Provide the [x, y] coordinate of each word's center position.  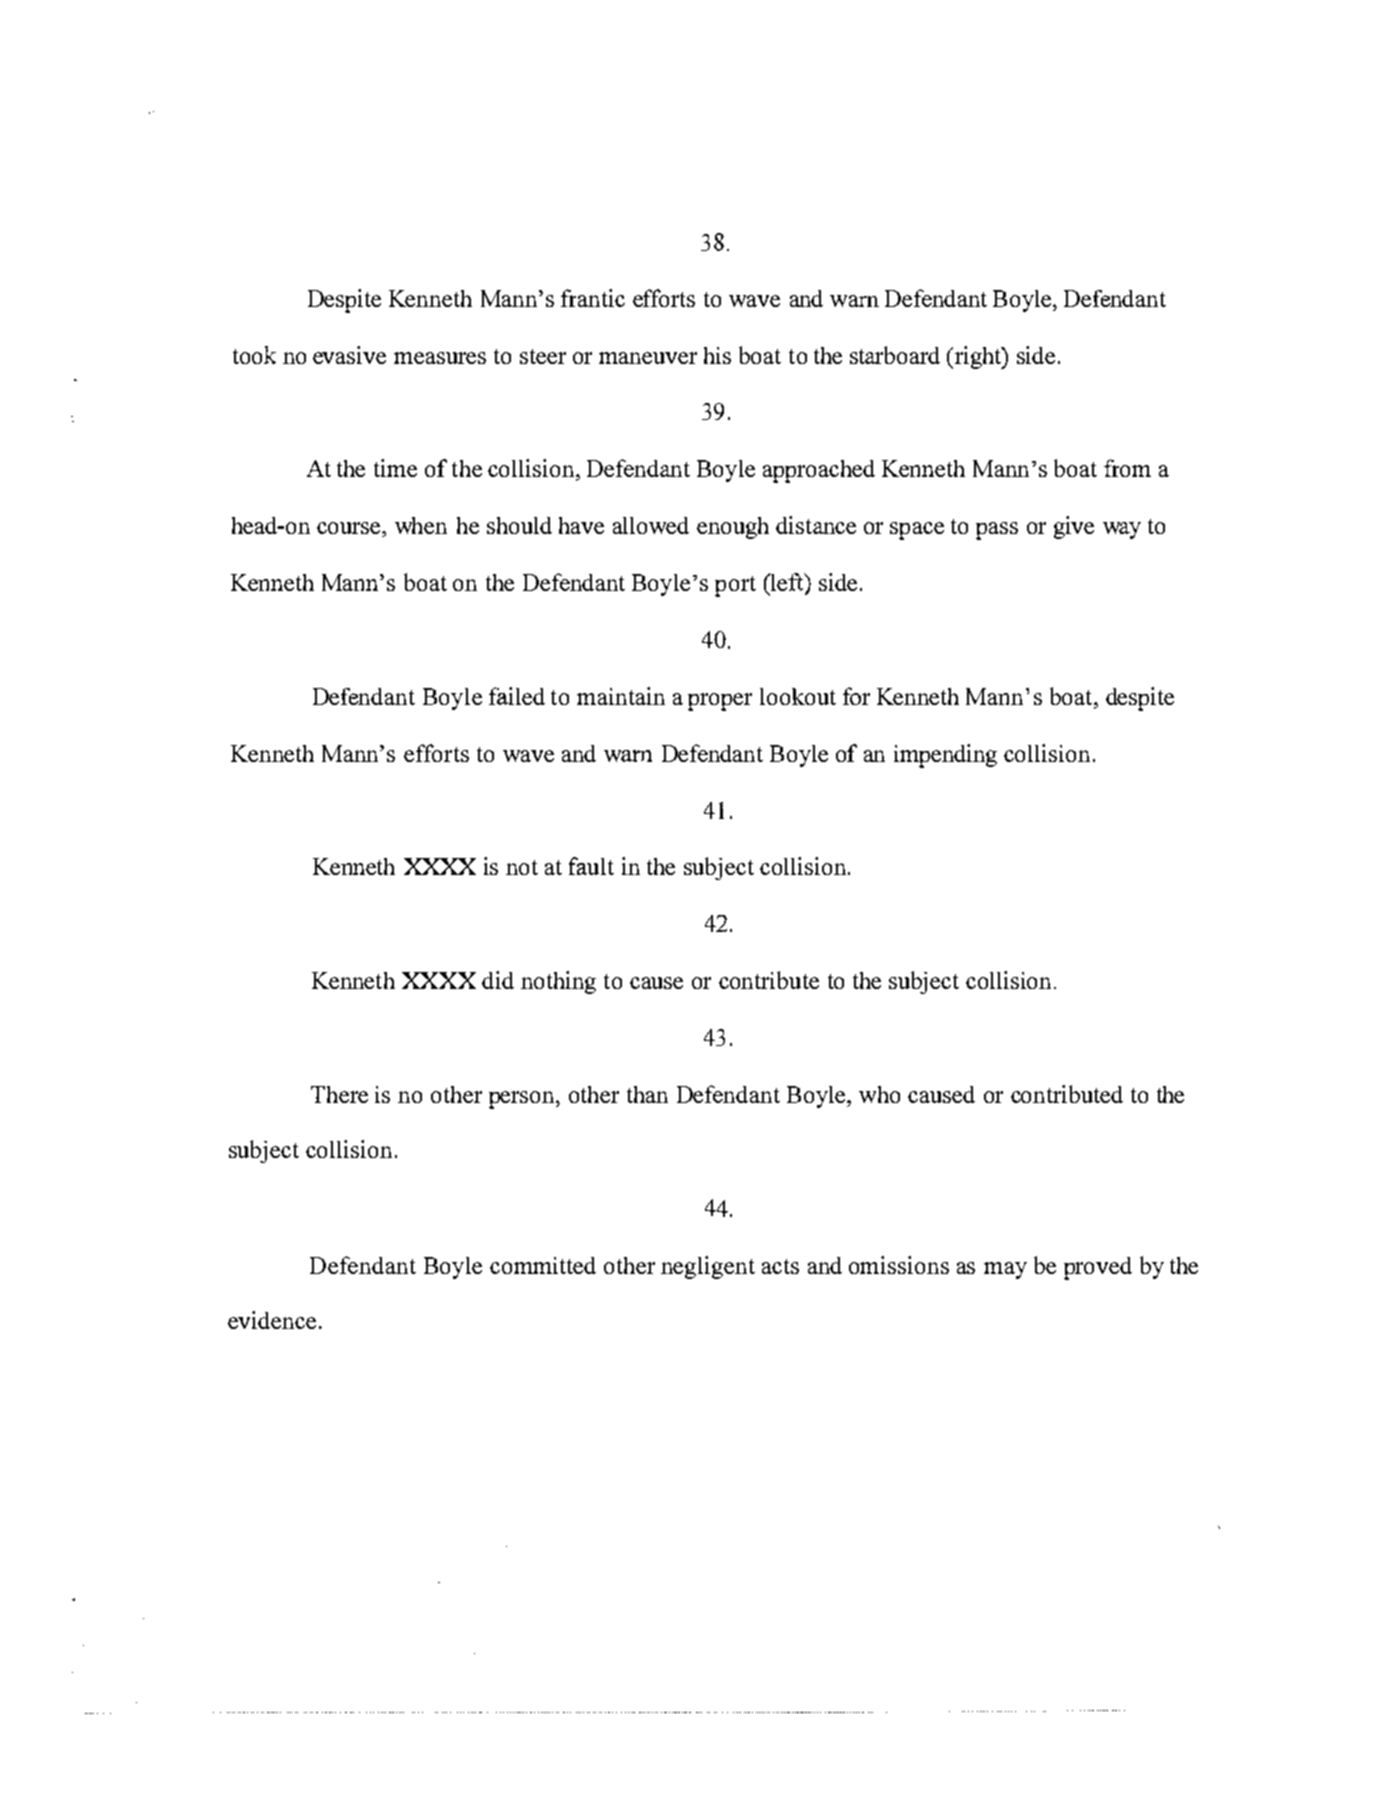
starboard [895, 355]
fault [591, 866]
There [339, 1094]
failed [517, 696]
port [735, 586]
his [717, 355]
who [879, 1094]
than [647, 1094]
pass [997, 531]
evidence [272, 1320]
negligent [708, 1267]
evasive [349, 355]
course [350, 529]
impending [945, 756]
